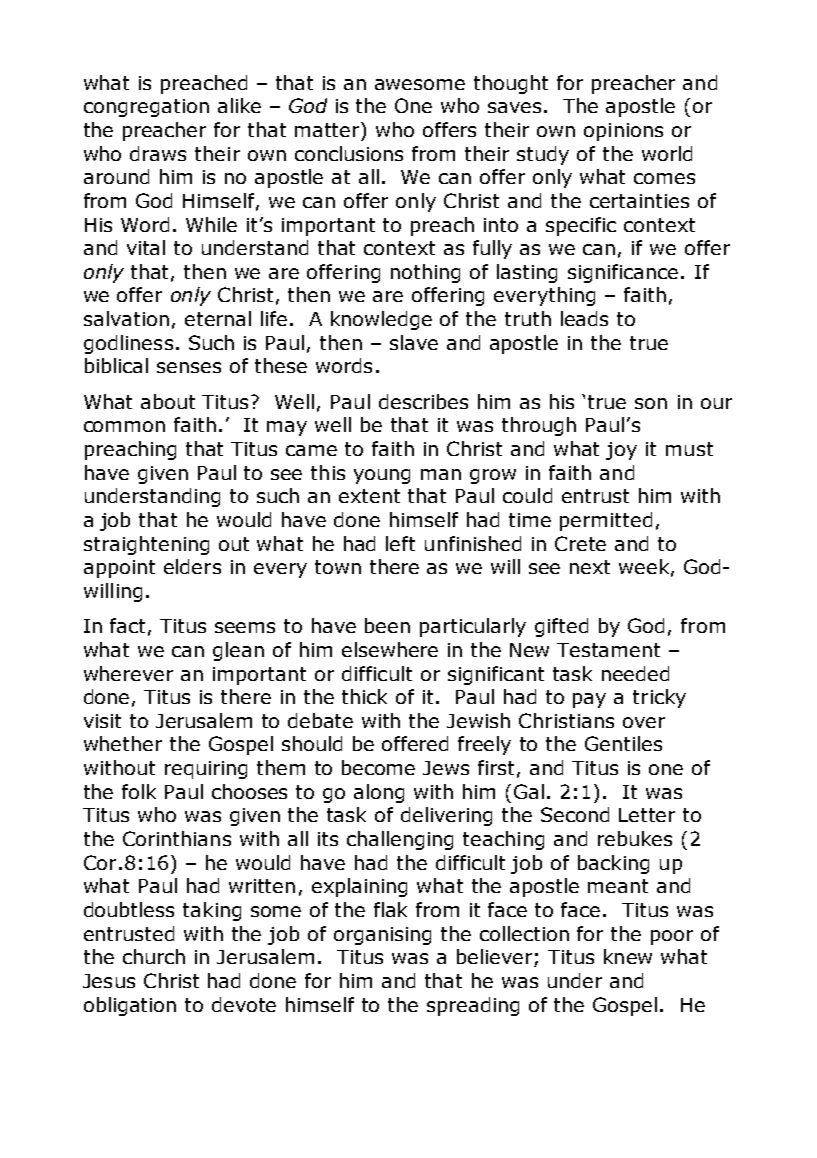  I want to click on conclusions, so click(349, 153).
